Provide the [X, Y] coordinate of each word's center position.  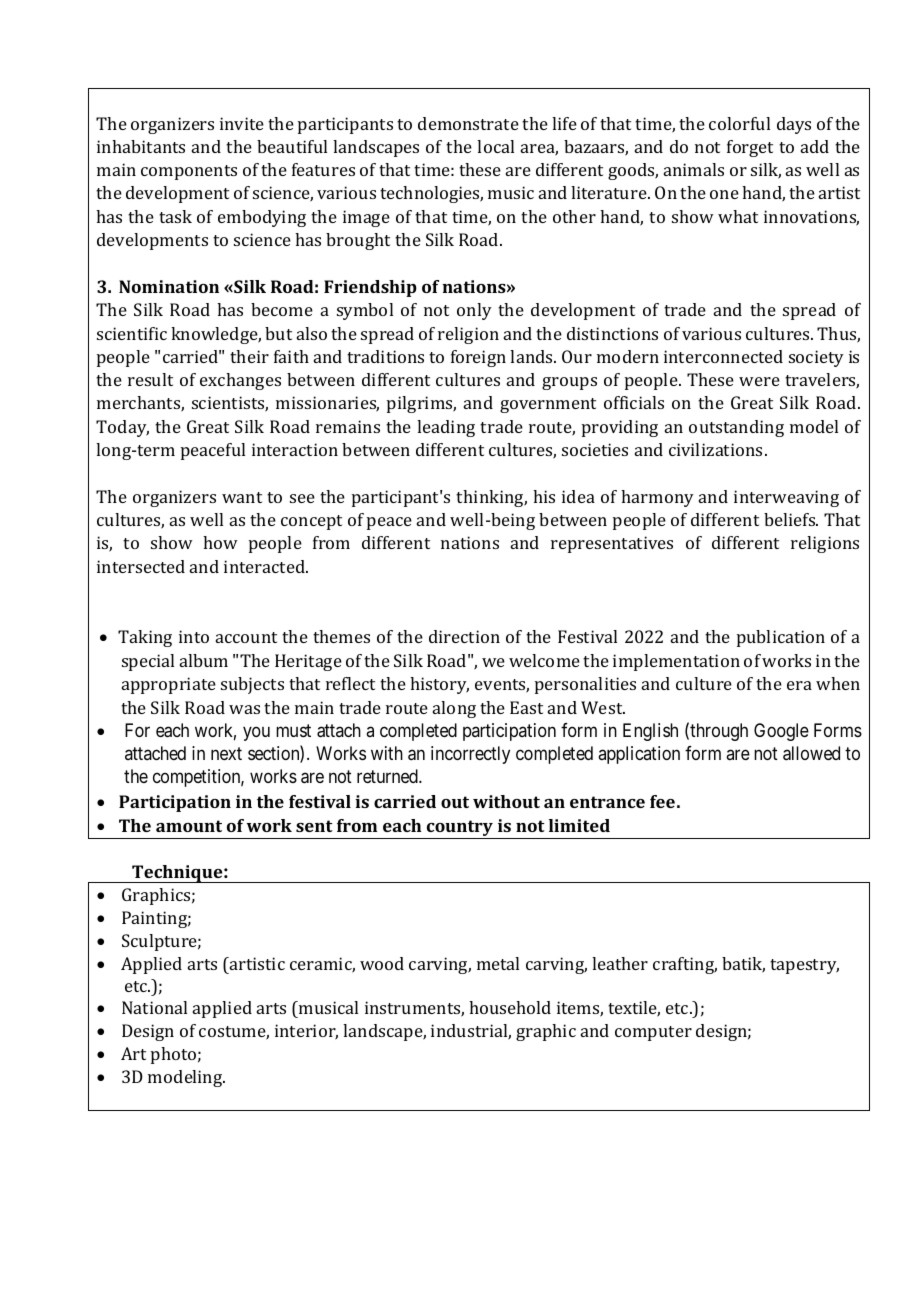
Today [122, 428]
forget [750, 148]
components [189, 172]
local [495, 146]
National [154, 1007]
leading [446, 428]
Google [781, 732]
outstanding [736, 428]
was [244, 709]
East [526, 707]
